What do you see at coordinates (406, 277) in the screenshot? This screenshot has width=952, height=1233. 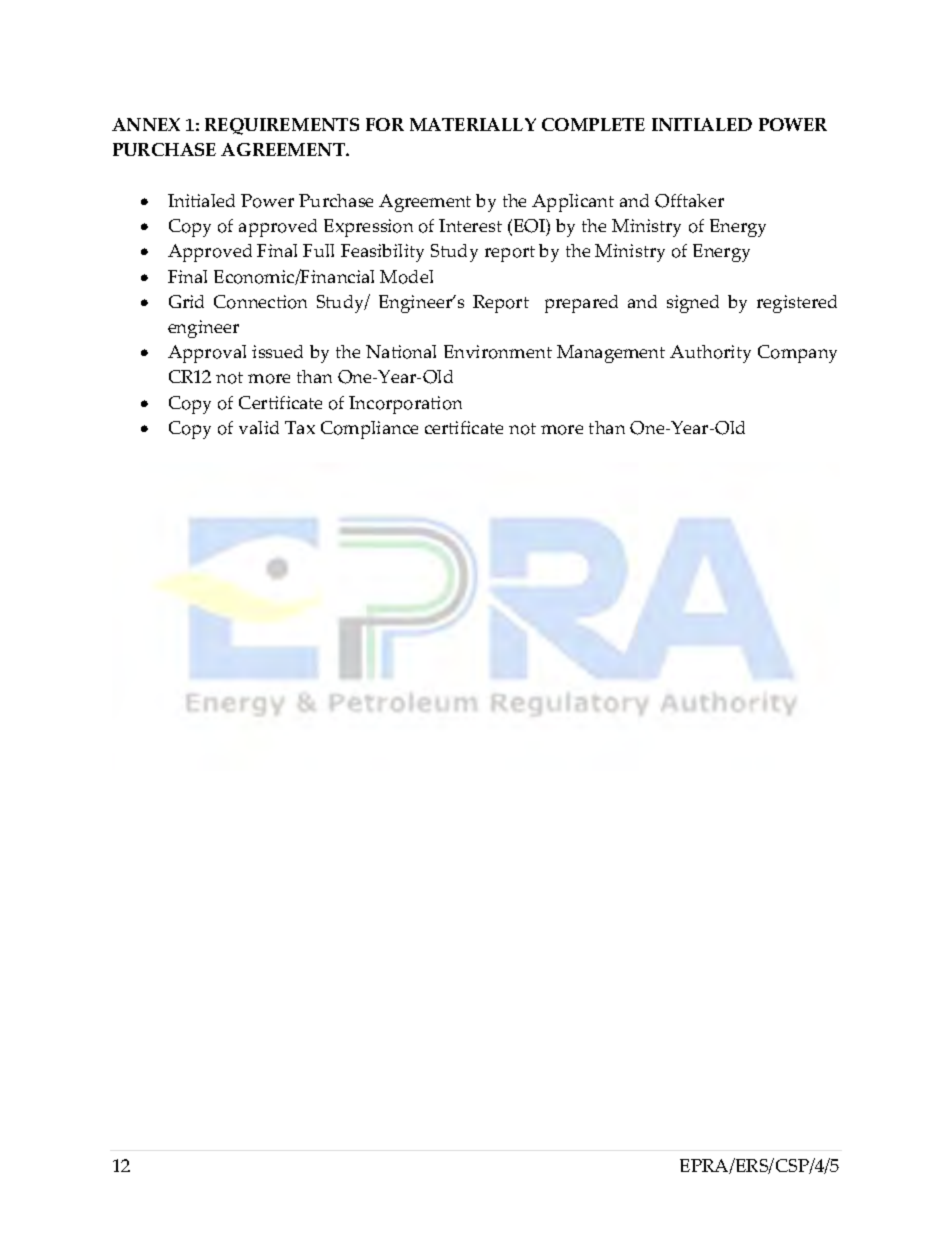 I see `Model` at bounding box center [406, 277].
